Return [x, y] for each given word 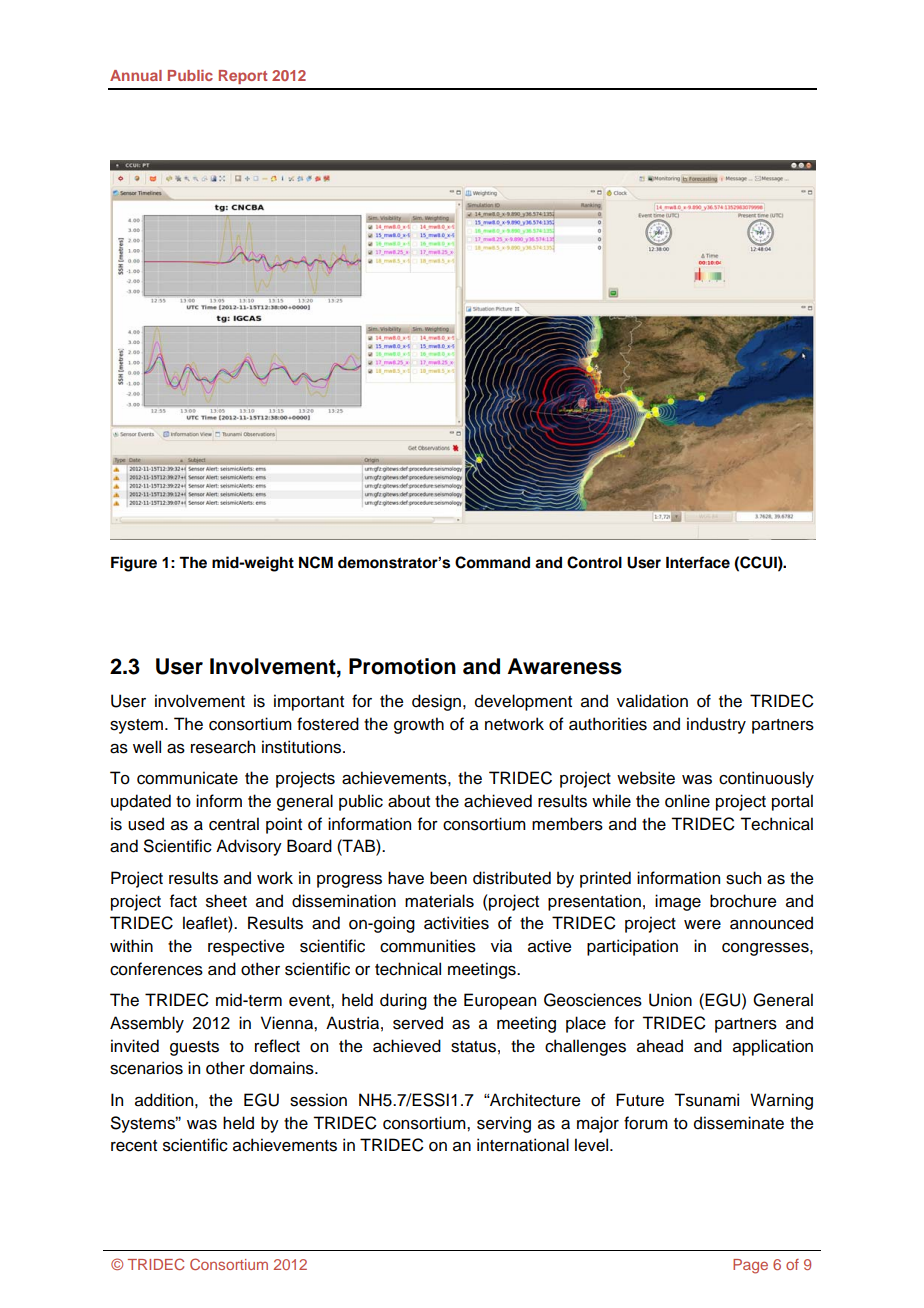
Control [594, 562]
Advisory [249, 847]
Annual [136, 75]
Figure [134, 564]
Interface [698, 562]
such [743, 878]
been [448, 878]
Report [243, 77]
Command [492, 562]
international [523, 1145]
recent [134, 1146]
